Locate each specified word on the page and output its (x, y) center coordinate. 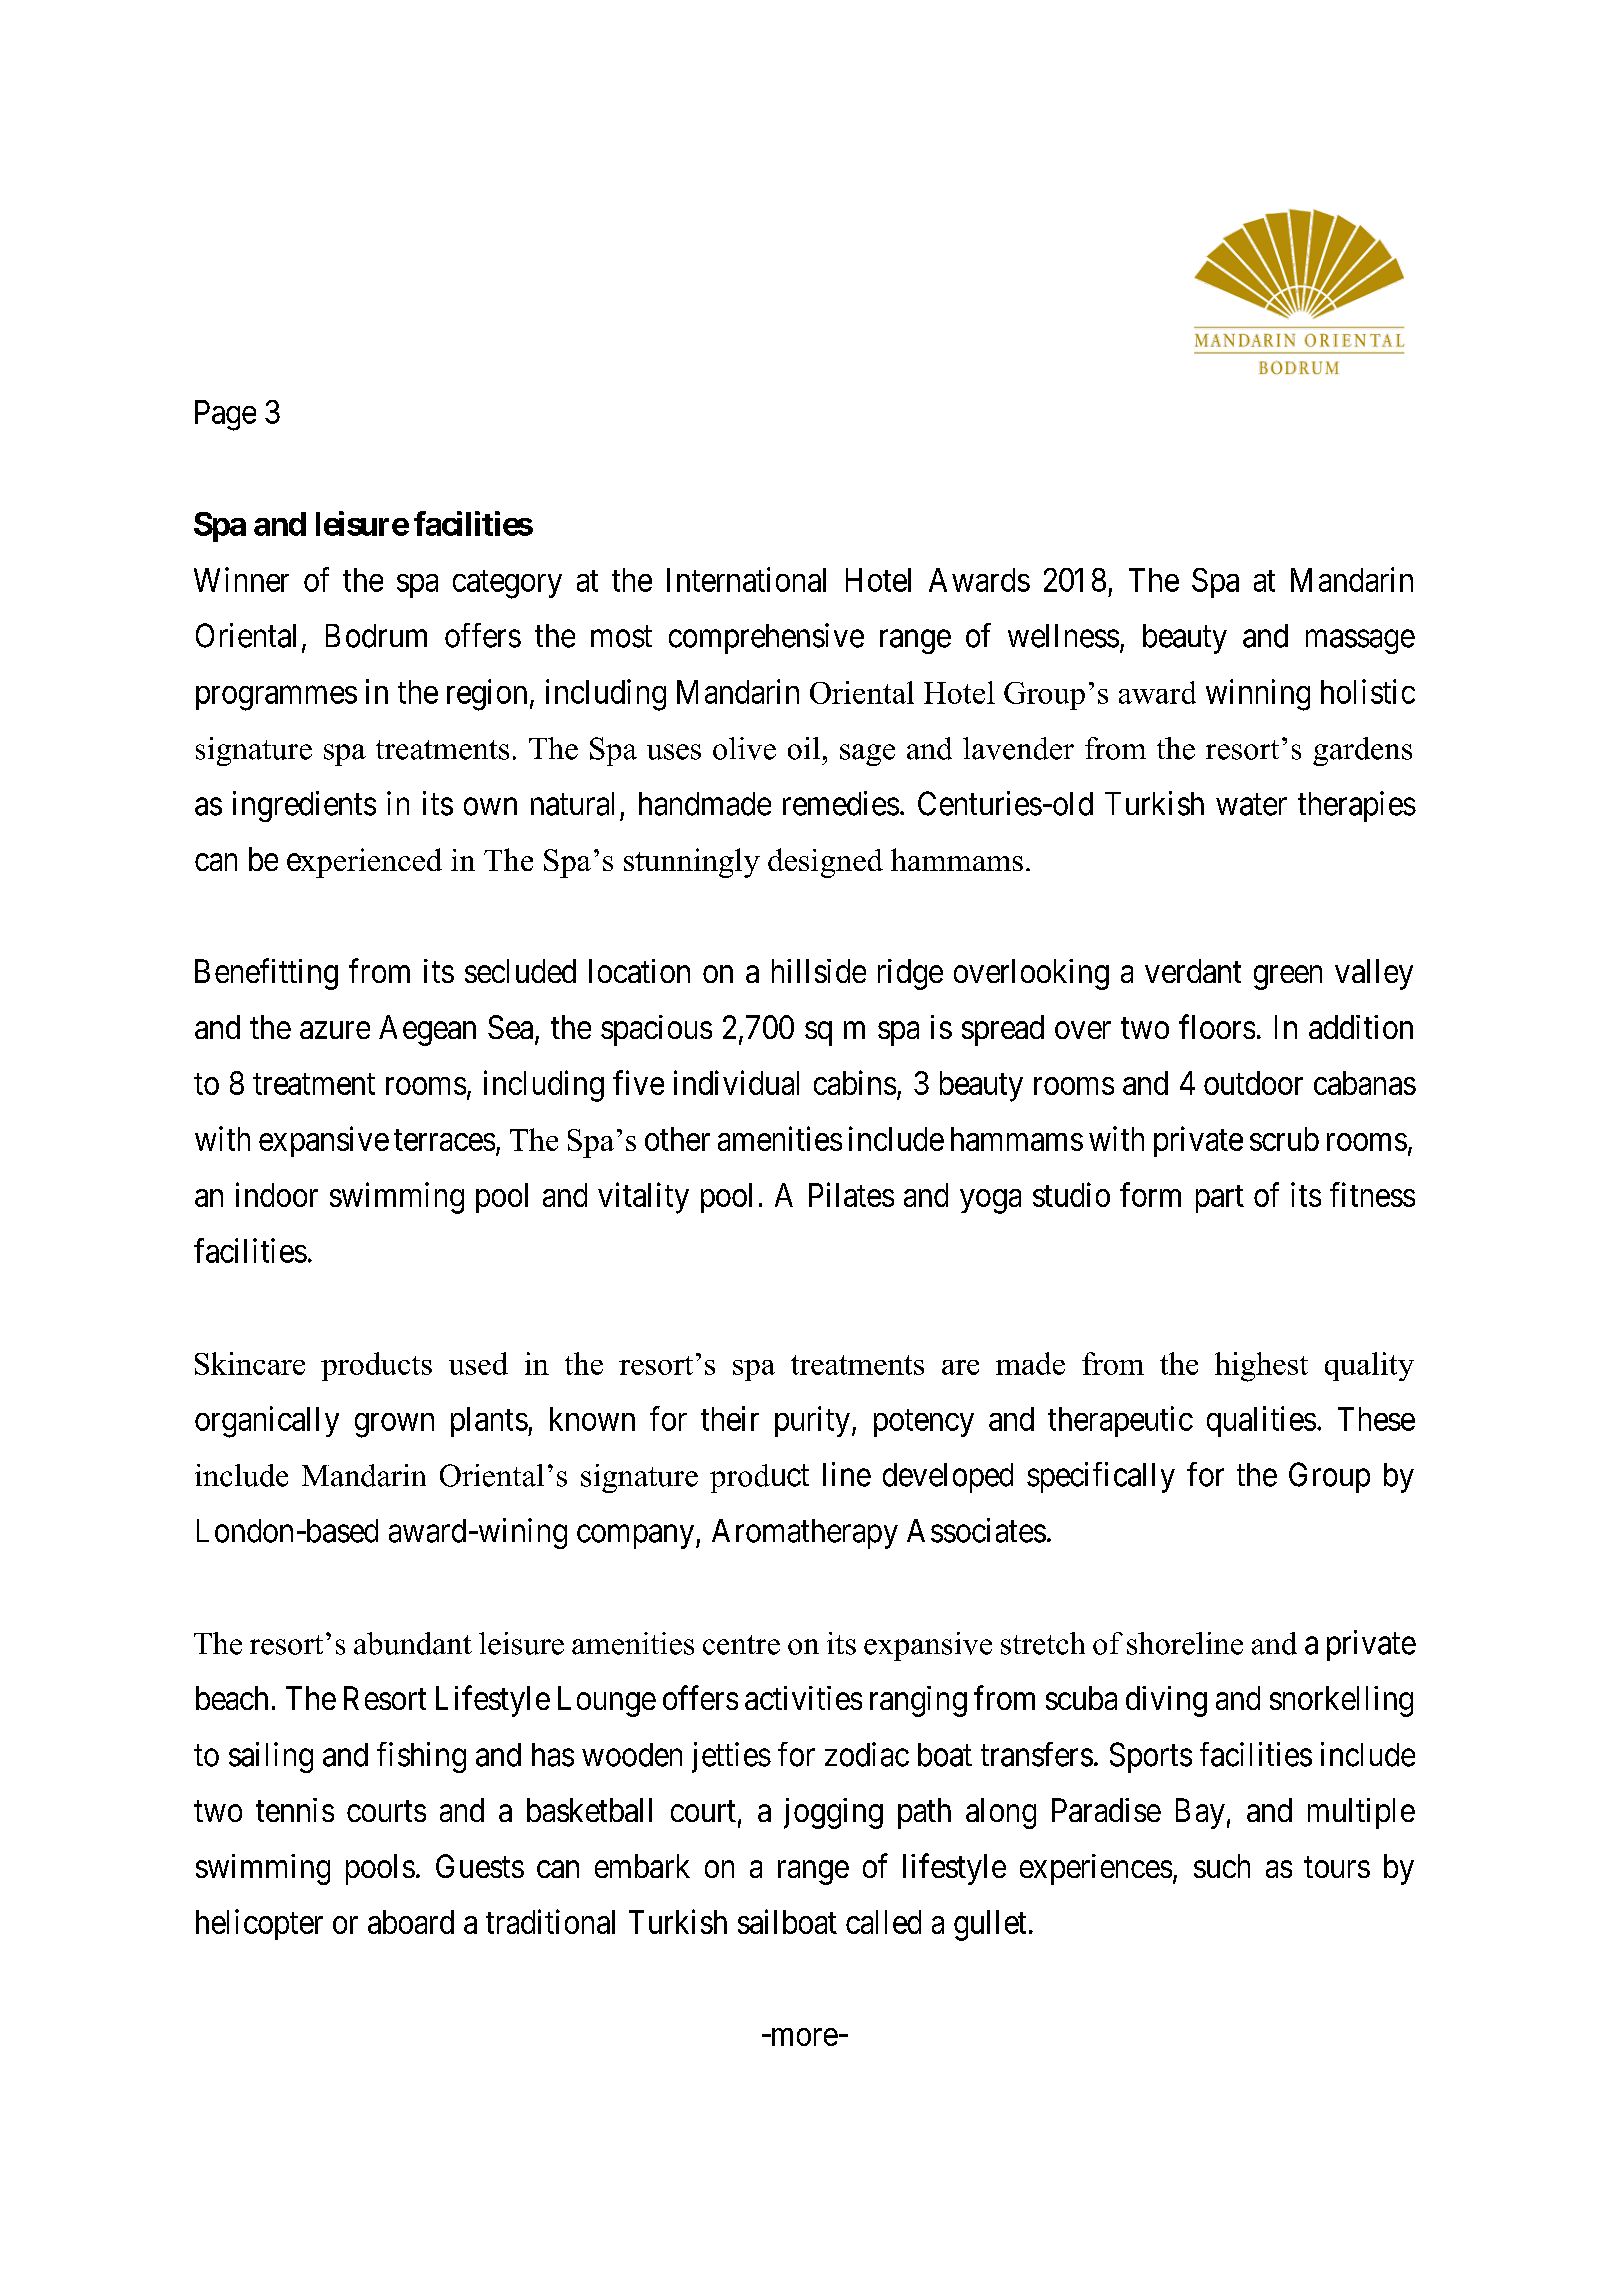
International (746, 579)
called (883, 1922)
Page (225, 415)
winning (1258, 695)
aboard (411, 1922)
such (1222, 1866)
